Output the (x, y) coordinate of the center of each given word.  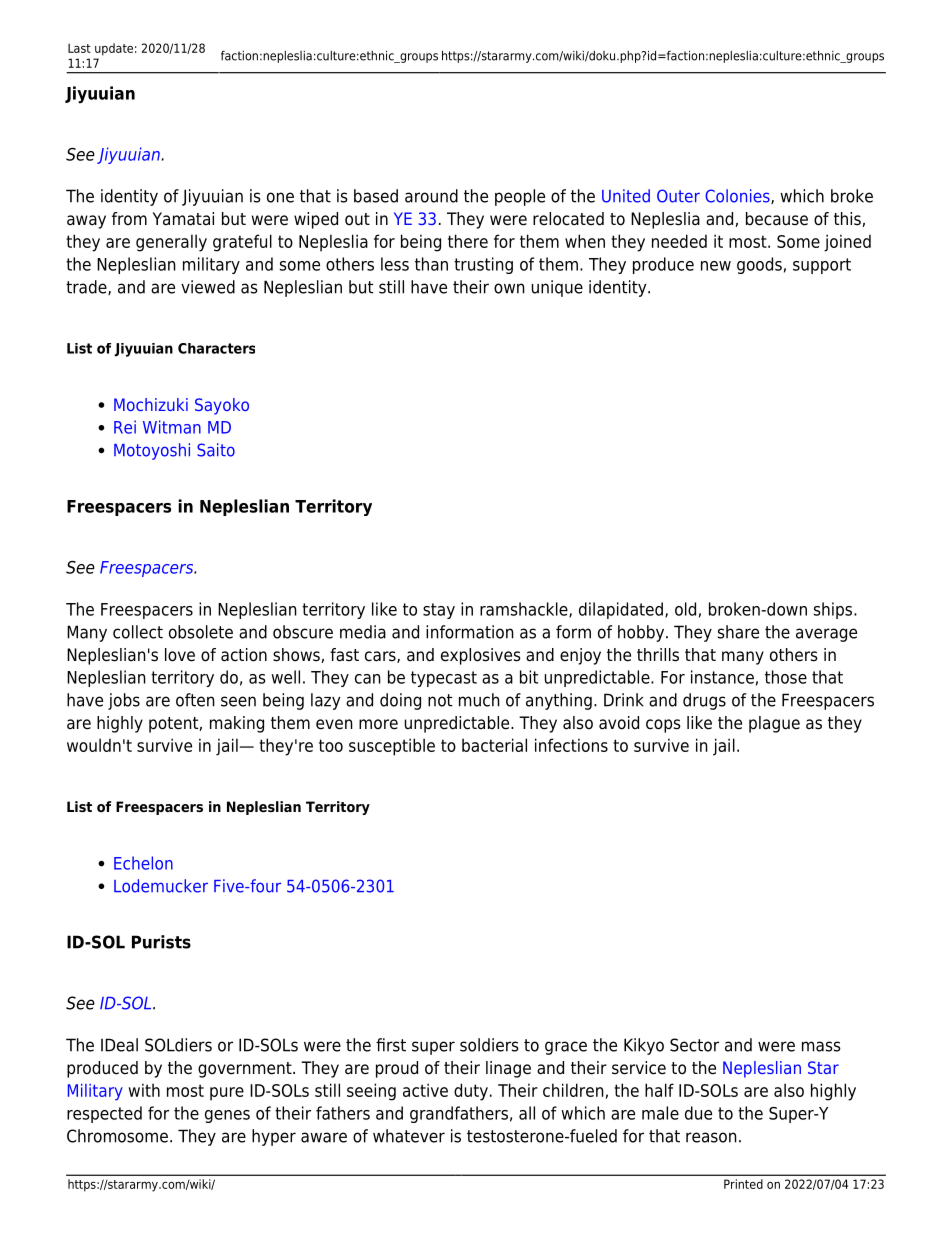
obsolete (201, 632)
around (431, 196)
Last (79, 48)
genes (227, 1116)
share (738, 632)
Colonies (738, 196)
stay (439, 611)
